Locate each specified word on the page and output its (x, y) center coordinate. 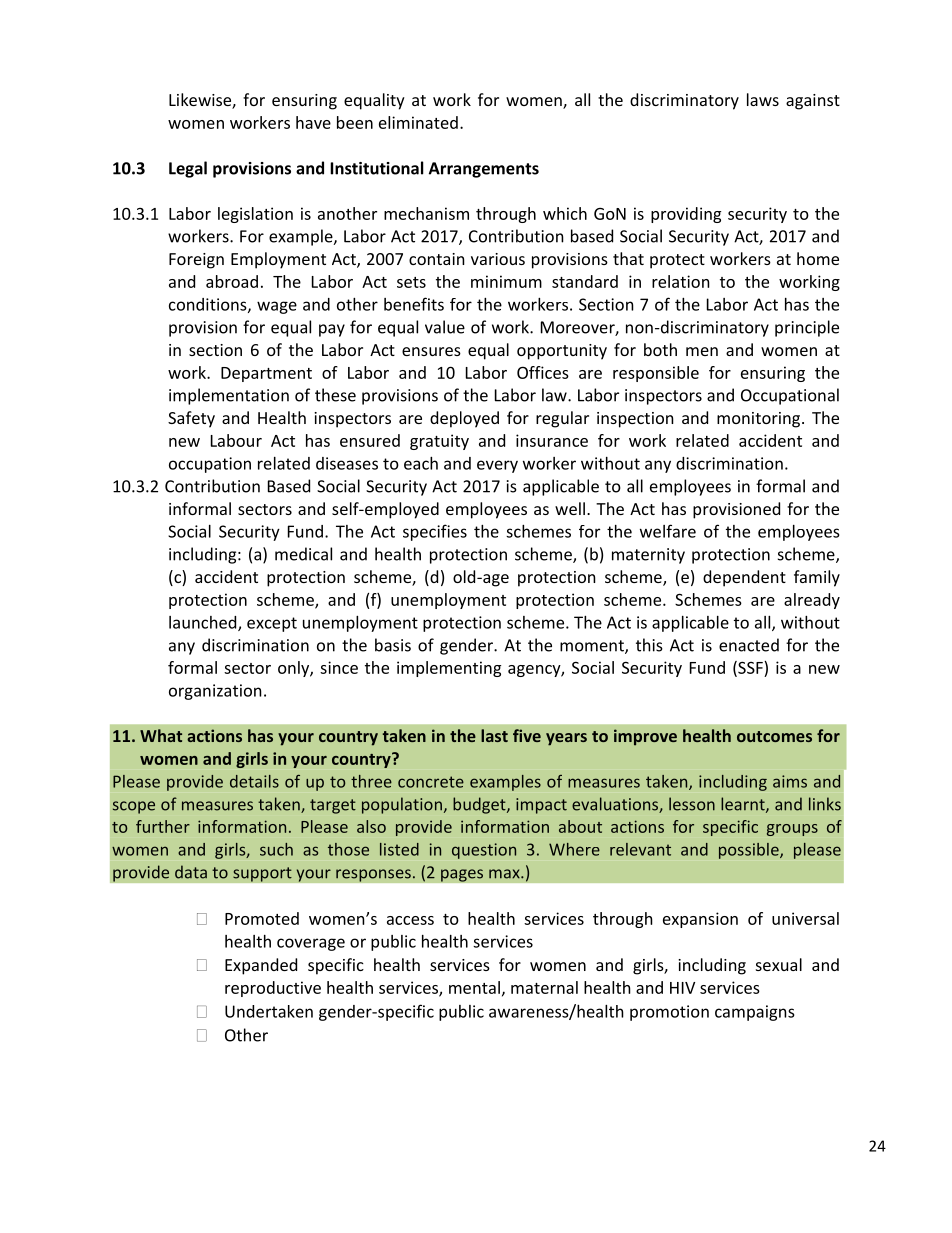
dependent (744, 578)
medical (303, 554)
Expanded (261, 966)
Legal (188, 169)
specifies (435, 532)
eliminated (418, 122)
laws (763, 99)
